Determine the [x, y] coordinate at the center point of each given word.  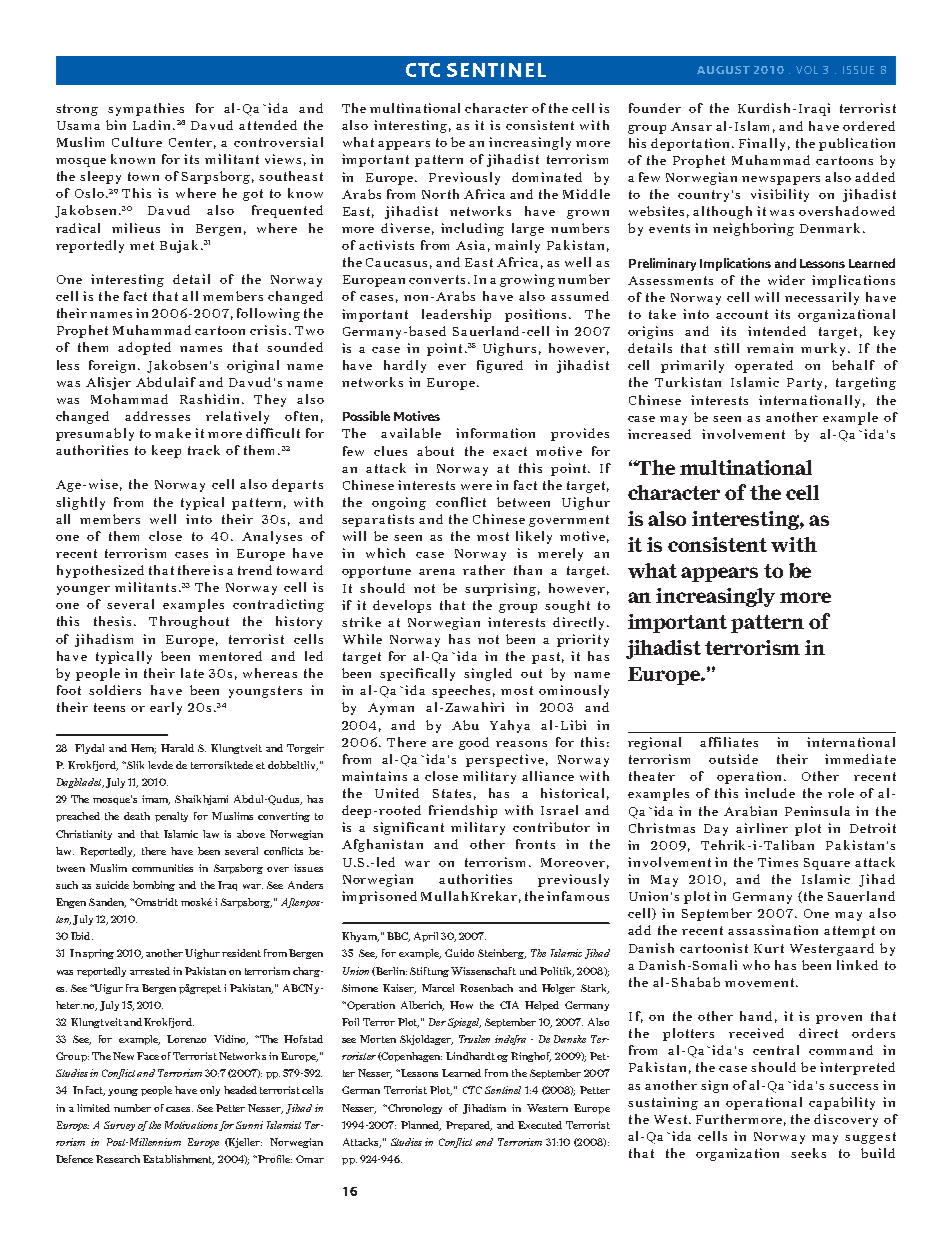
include [770, 793]
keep [166, 451]
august [723, 70]
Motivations [192, 1126]
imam [156, 800]
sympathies [146, 109]
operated [764, 366]
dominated [547, 177]
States [452, 793]
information [495, 433]
